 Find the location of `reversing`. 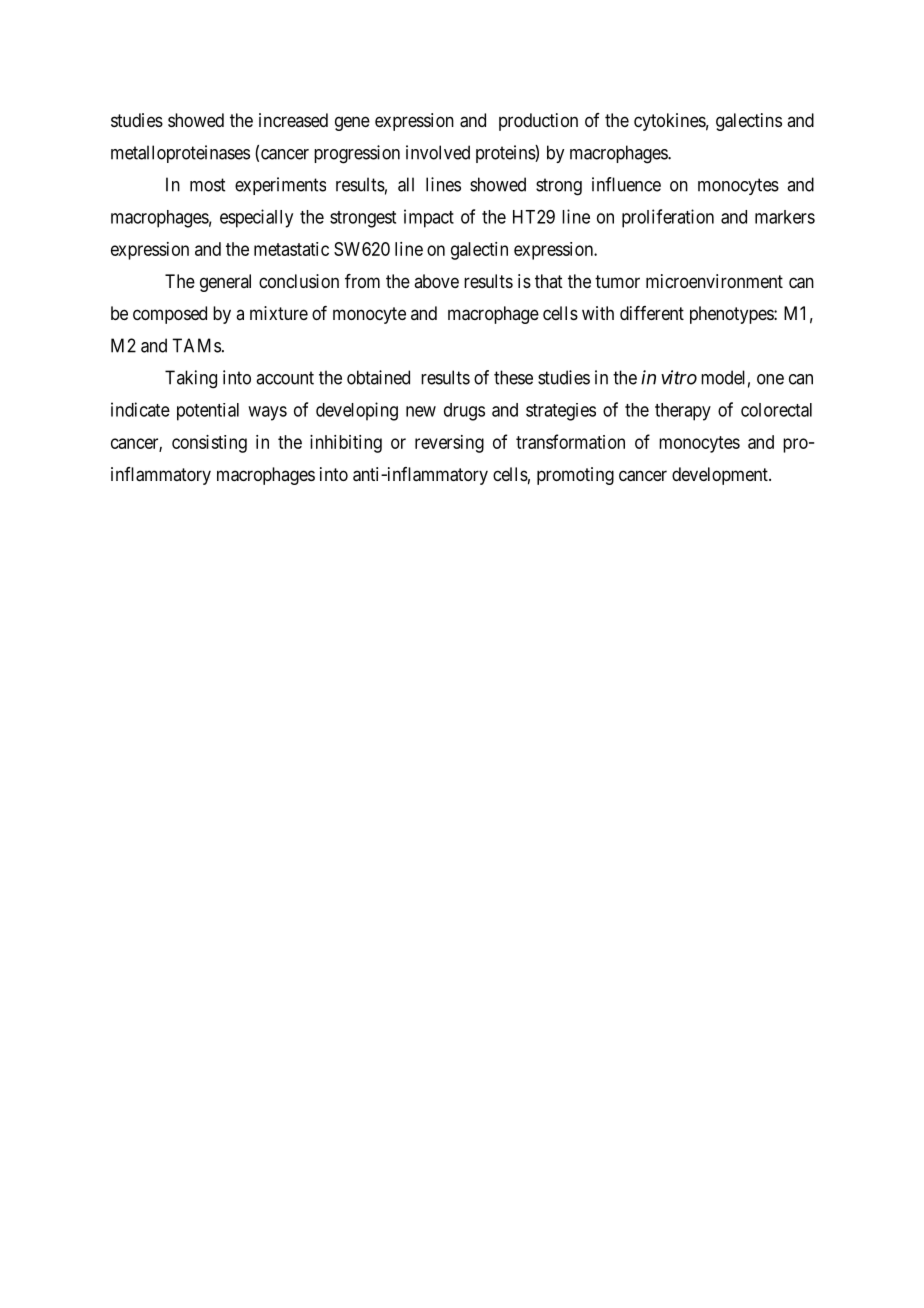

reversing is located at coordinates (449, 444).
